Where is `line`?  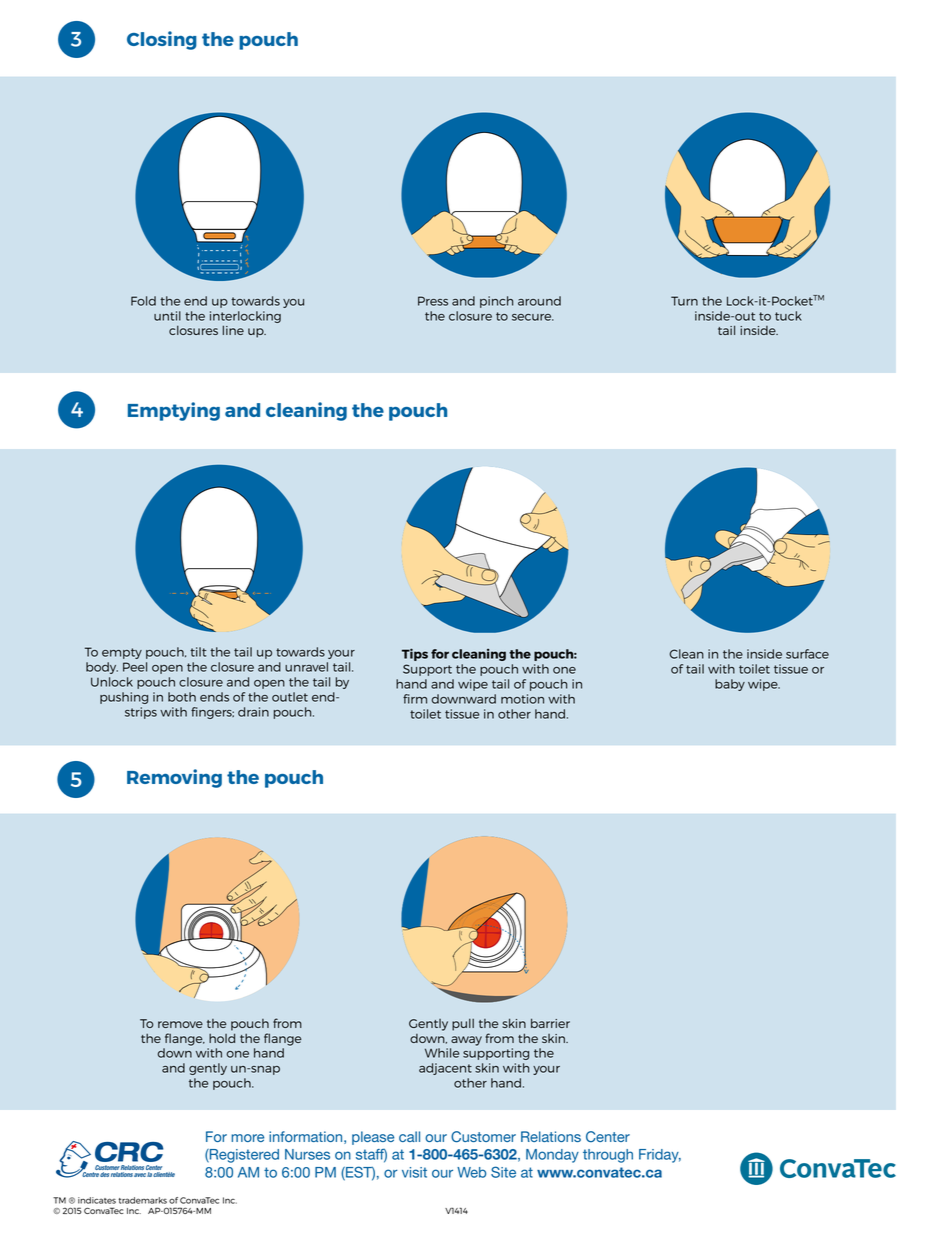 line is located at coordinates (233, 330).
